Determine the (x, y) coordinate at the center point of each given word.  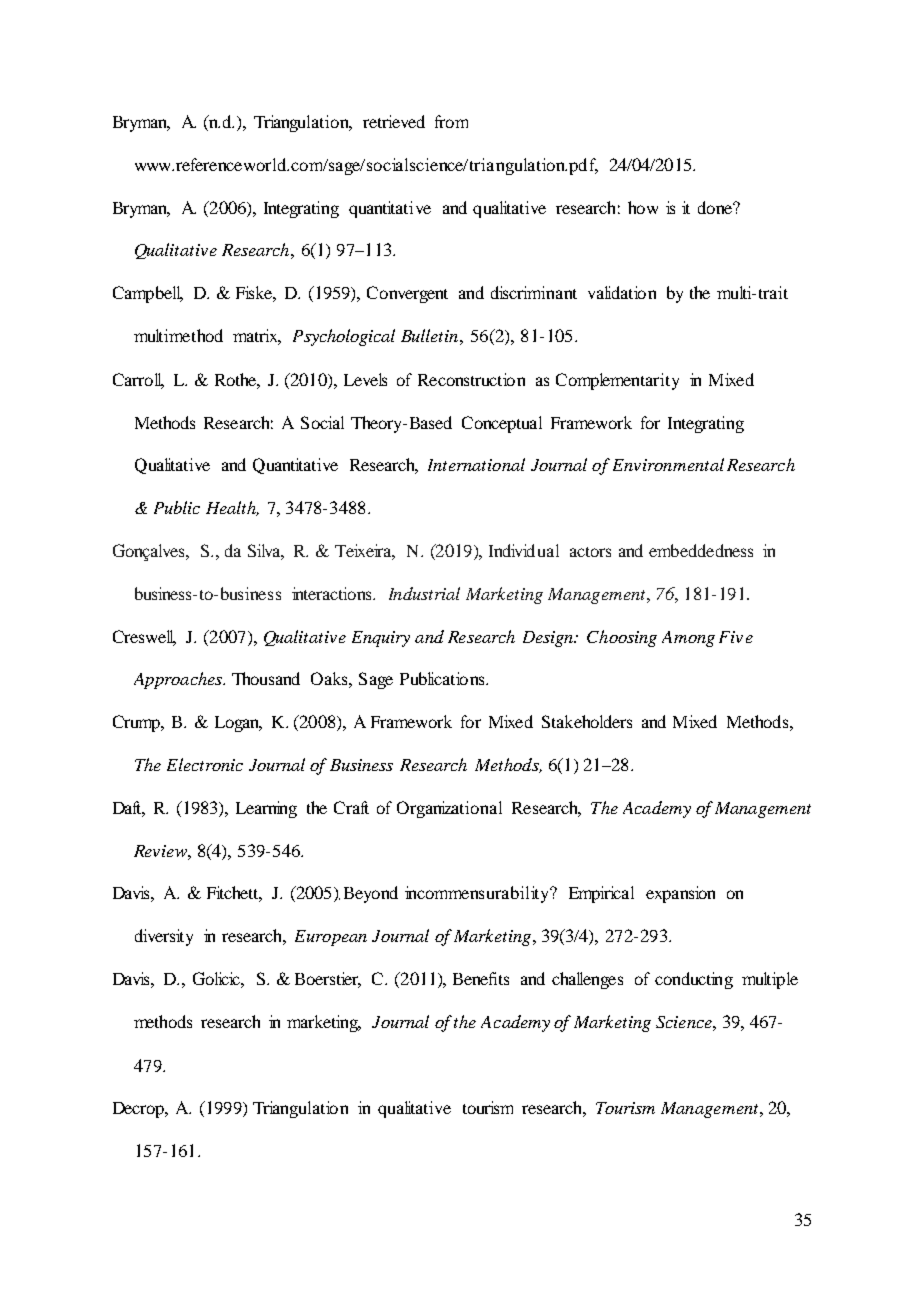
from (451, 121)
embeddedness (701, 550)
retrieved (394, 121)
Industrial (424, 593)
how (643, 207)
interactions (333, 593)
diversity (164, 937)
